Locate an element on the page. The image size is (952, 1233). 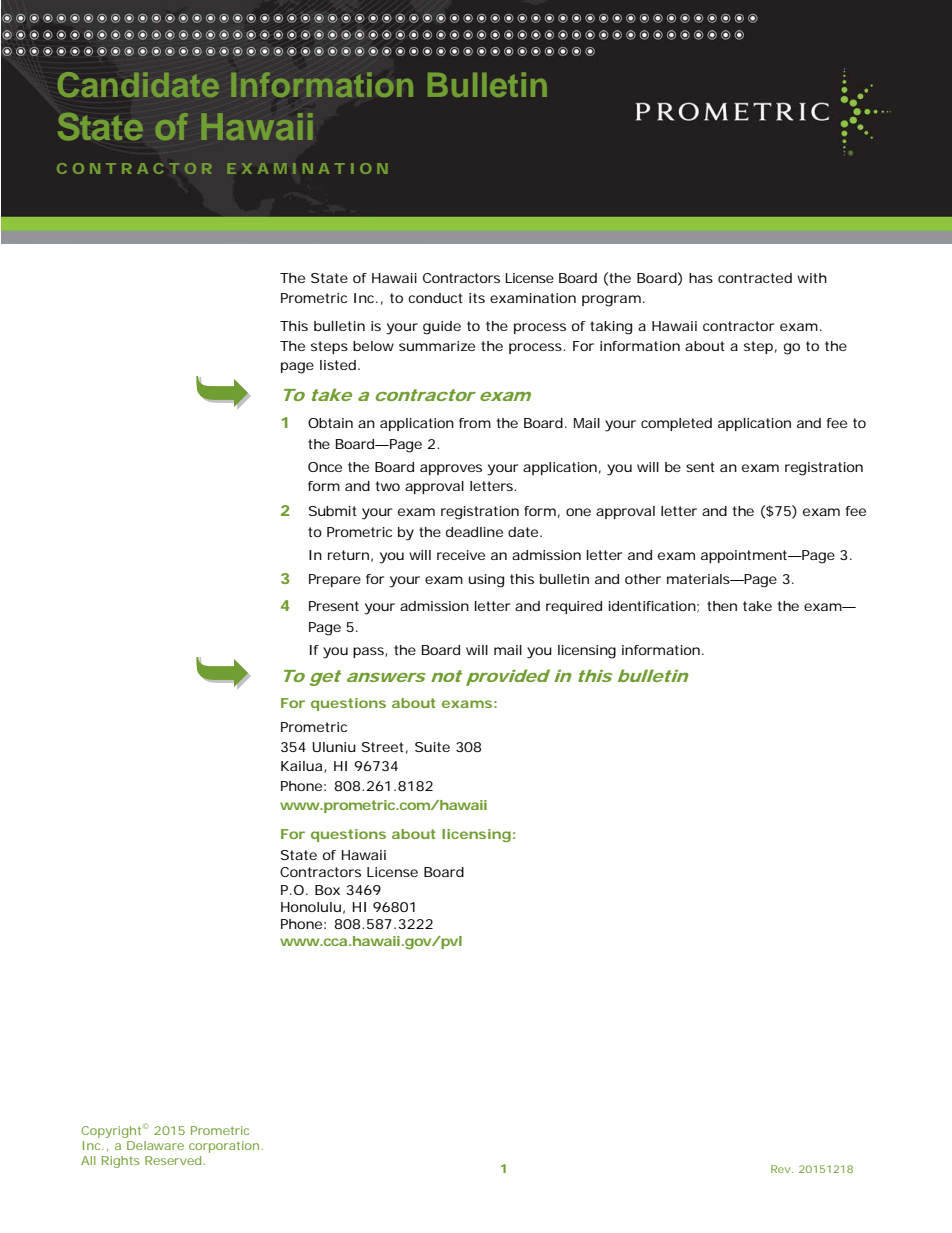
Suite is located at coordinates (432, 747).
